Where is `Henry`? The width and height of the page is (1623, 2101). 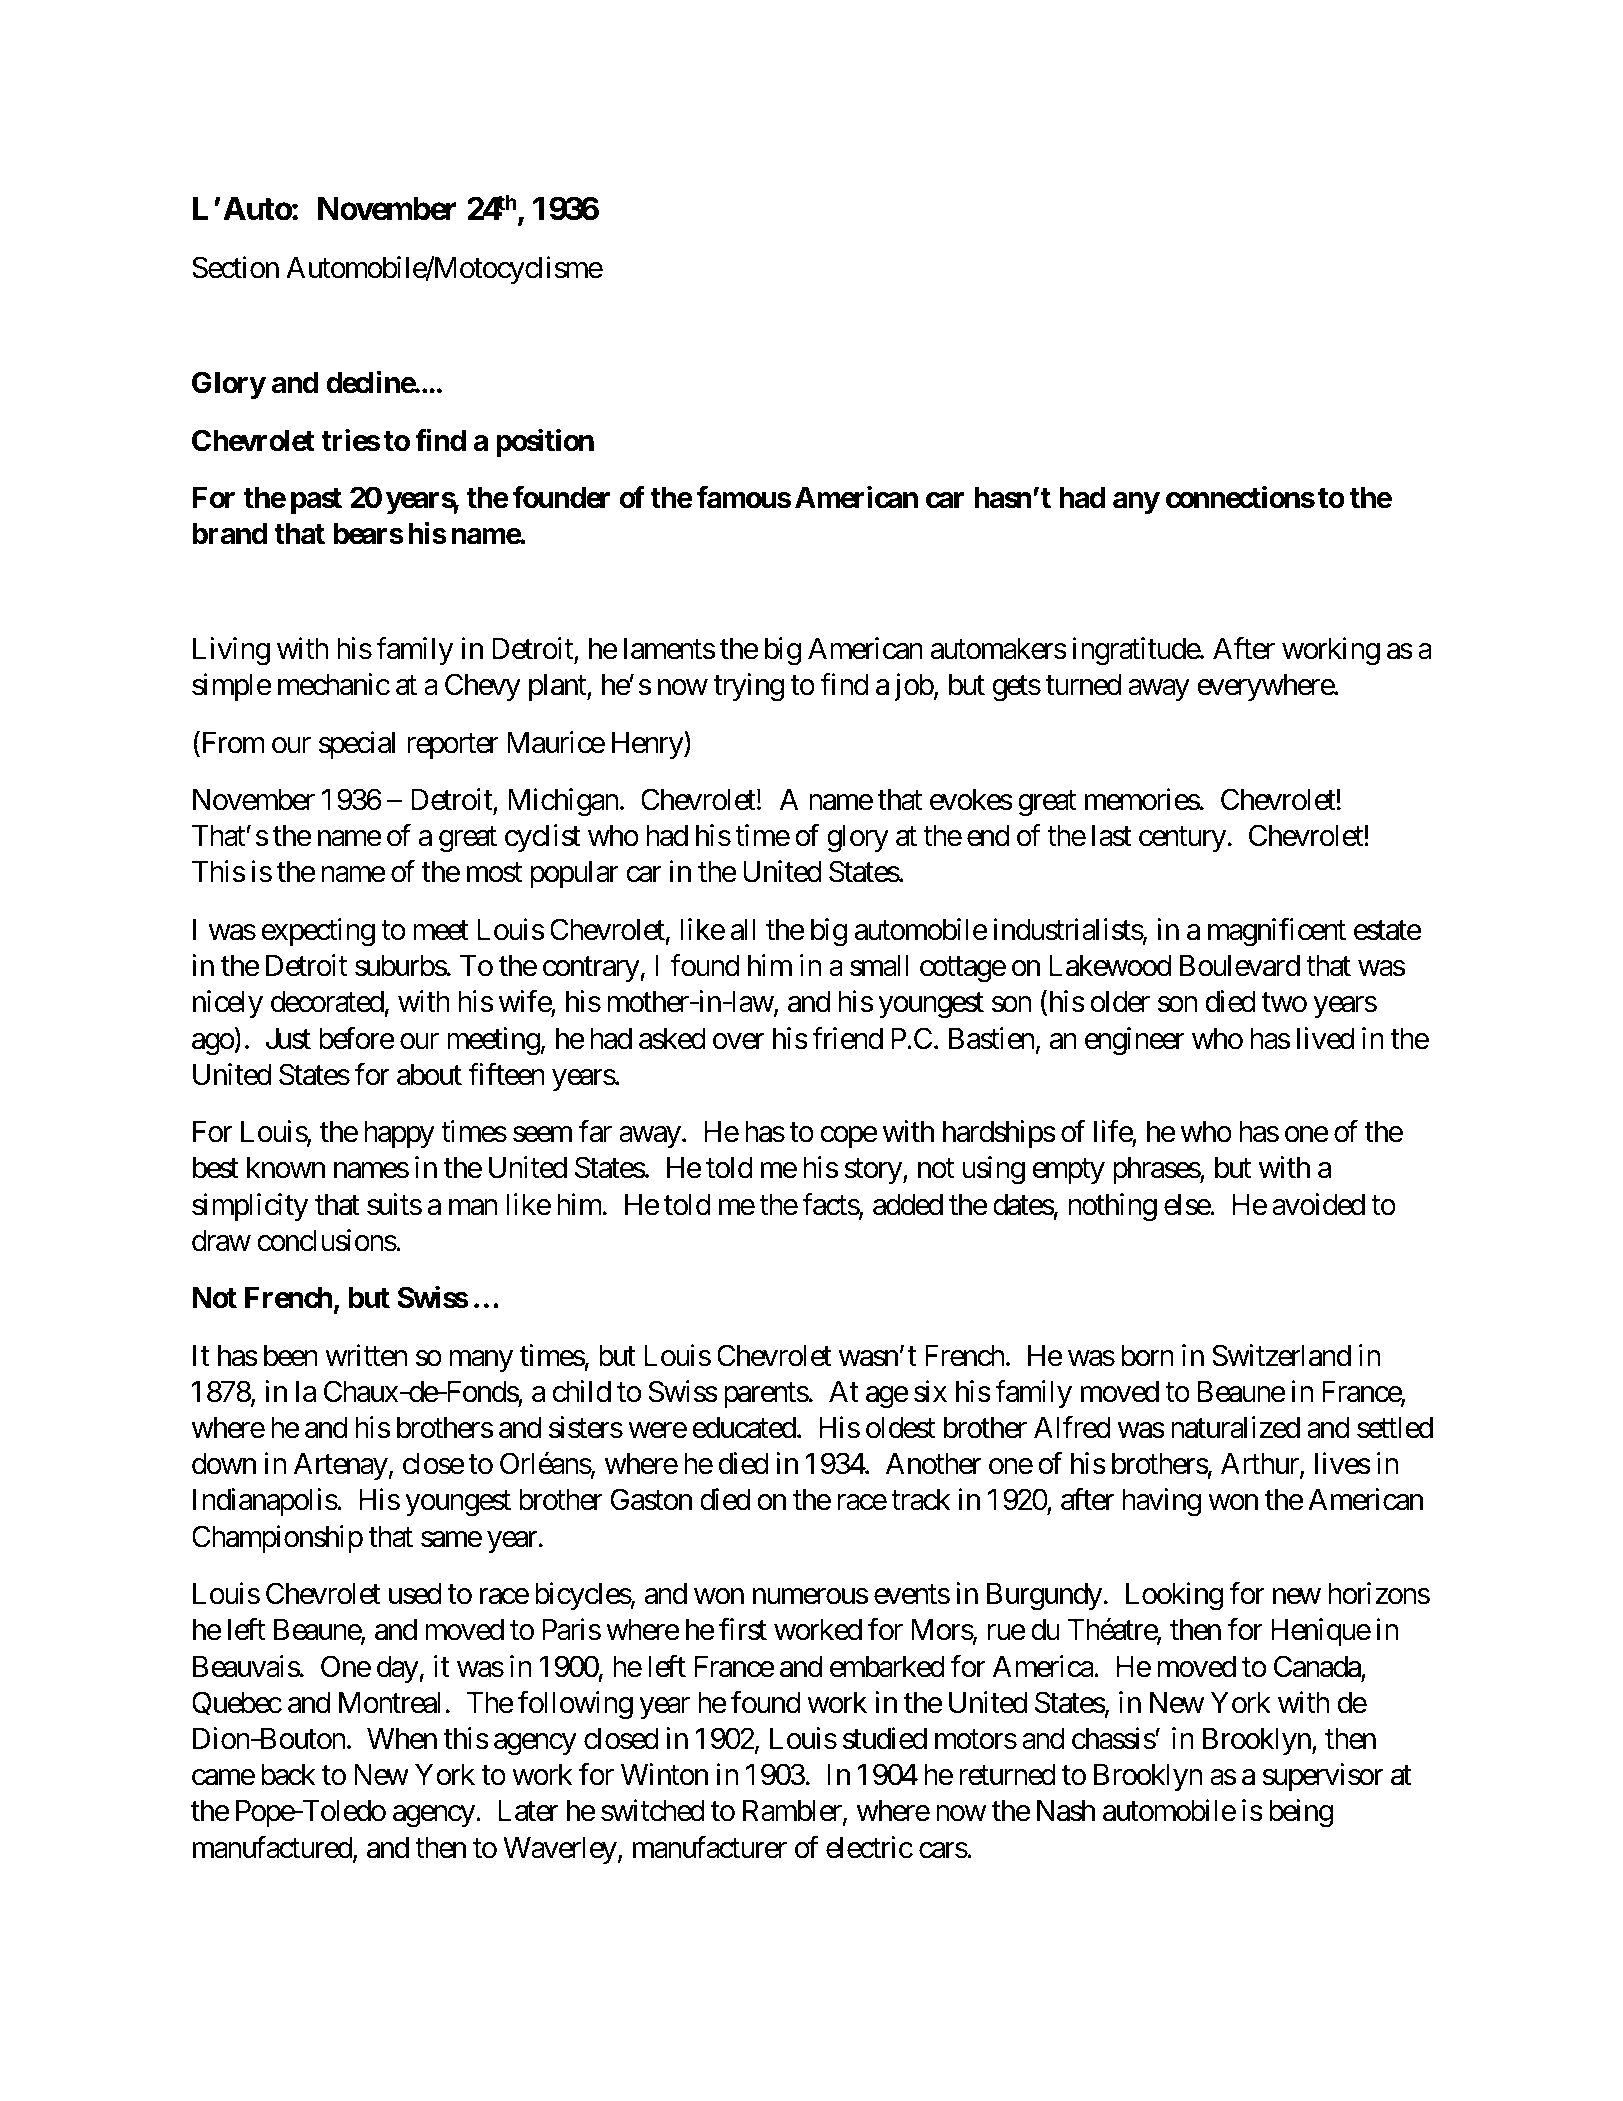
Henry is located at coordinates (648, 745).
